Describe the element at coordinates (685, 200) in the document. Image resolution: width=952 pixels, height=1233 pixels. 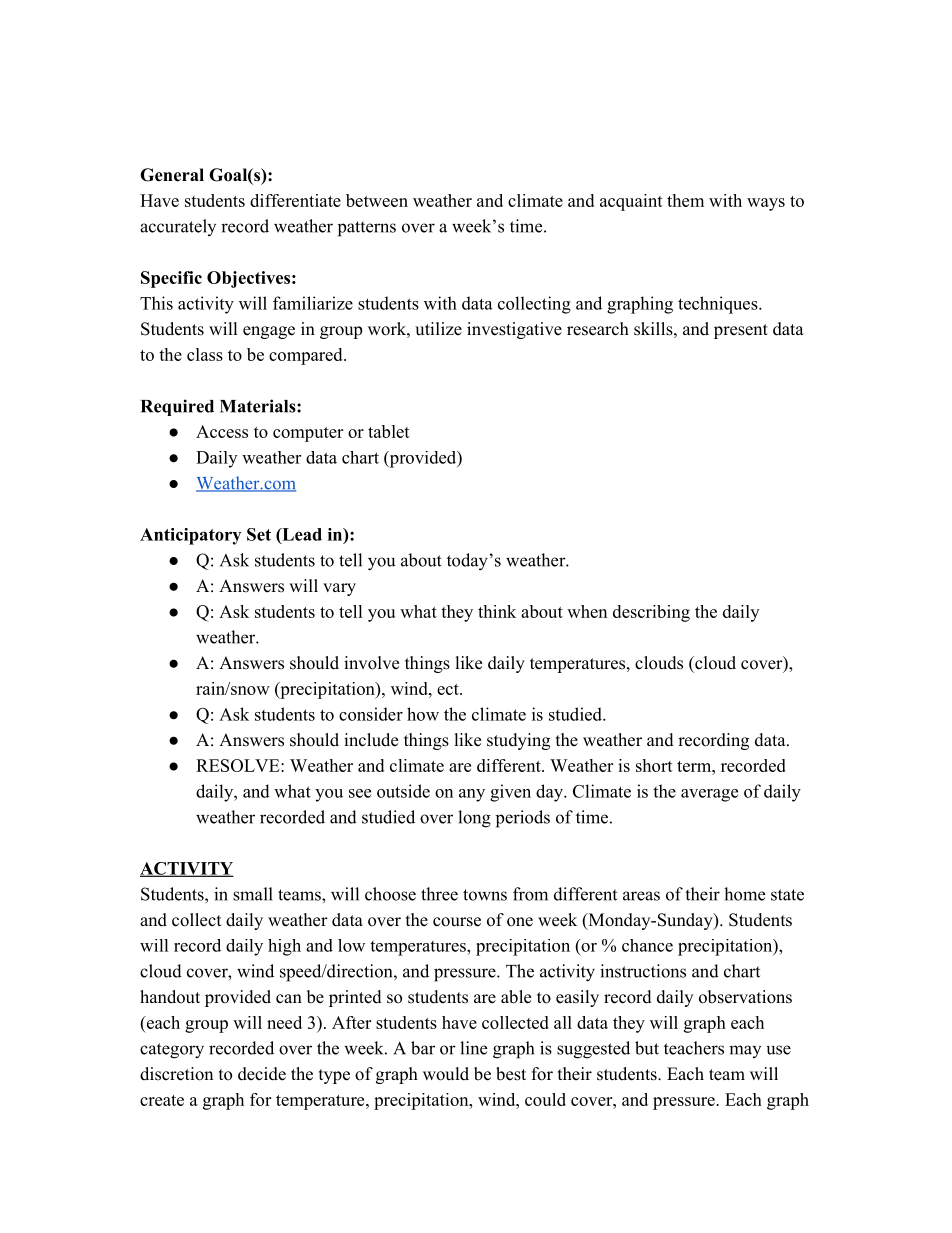
I see `them` at that location.
